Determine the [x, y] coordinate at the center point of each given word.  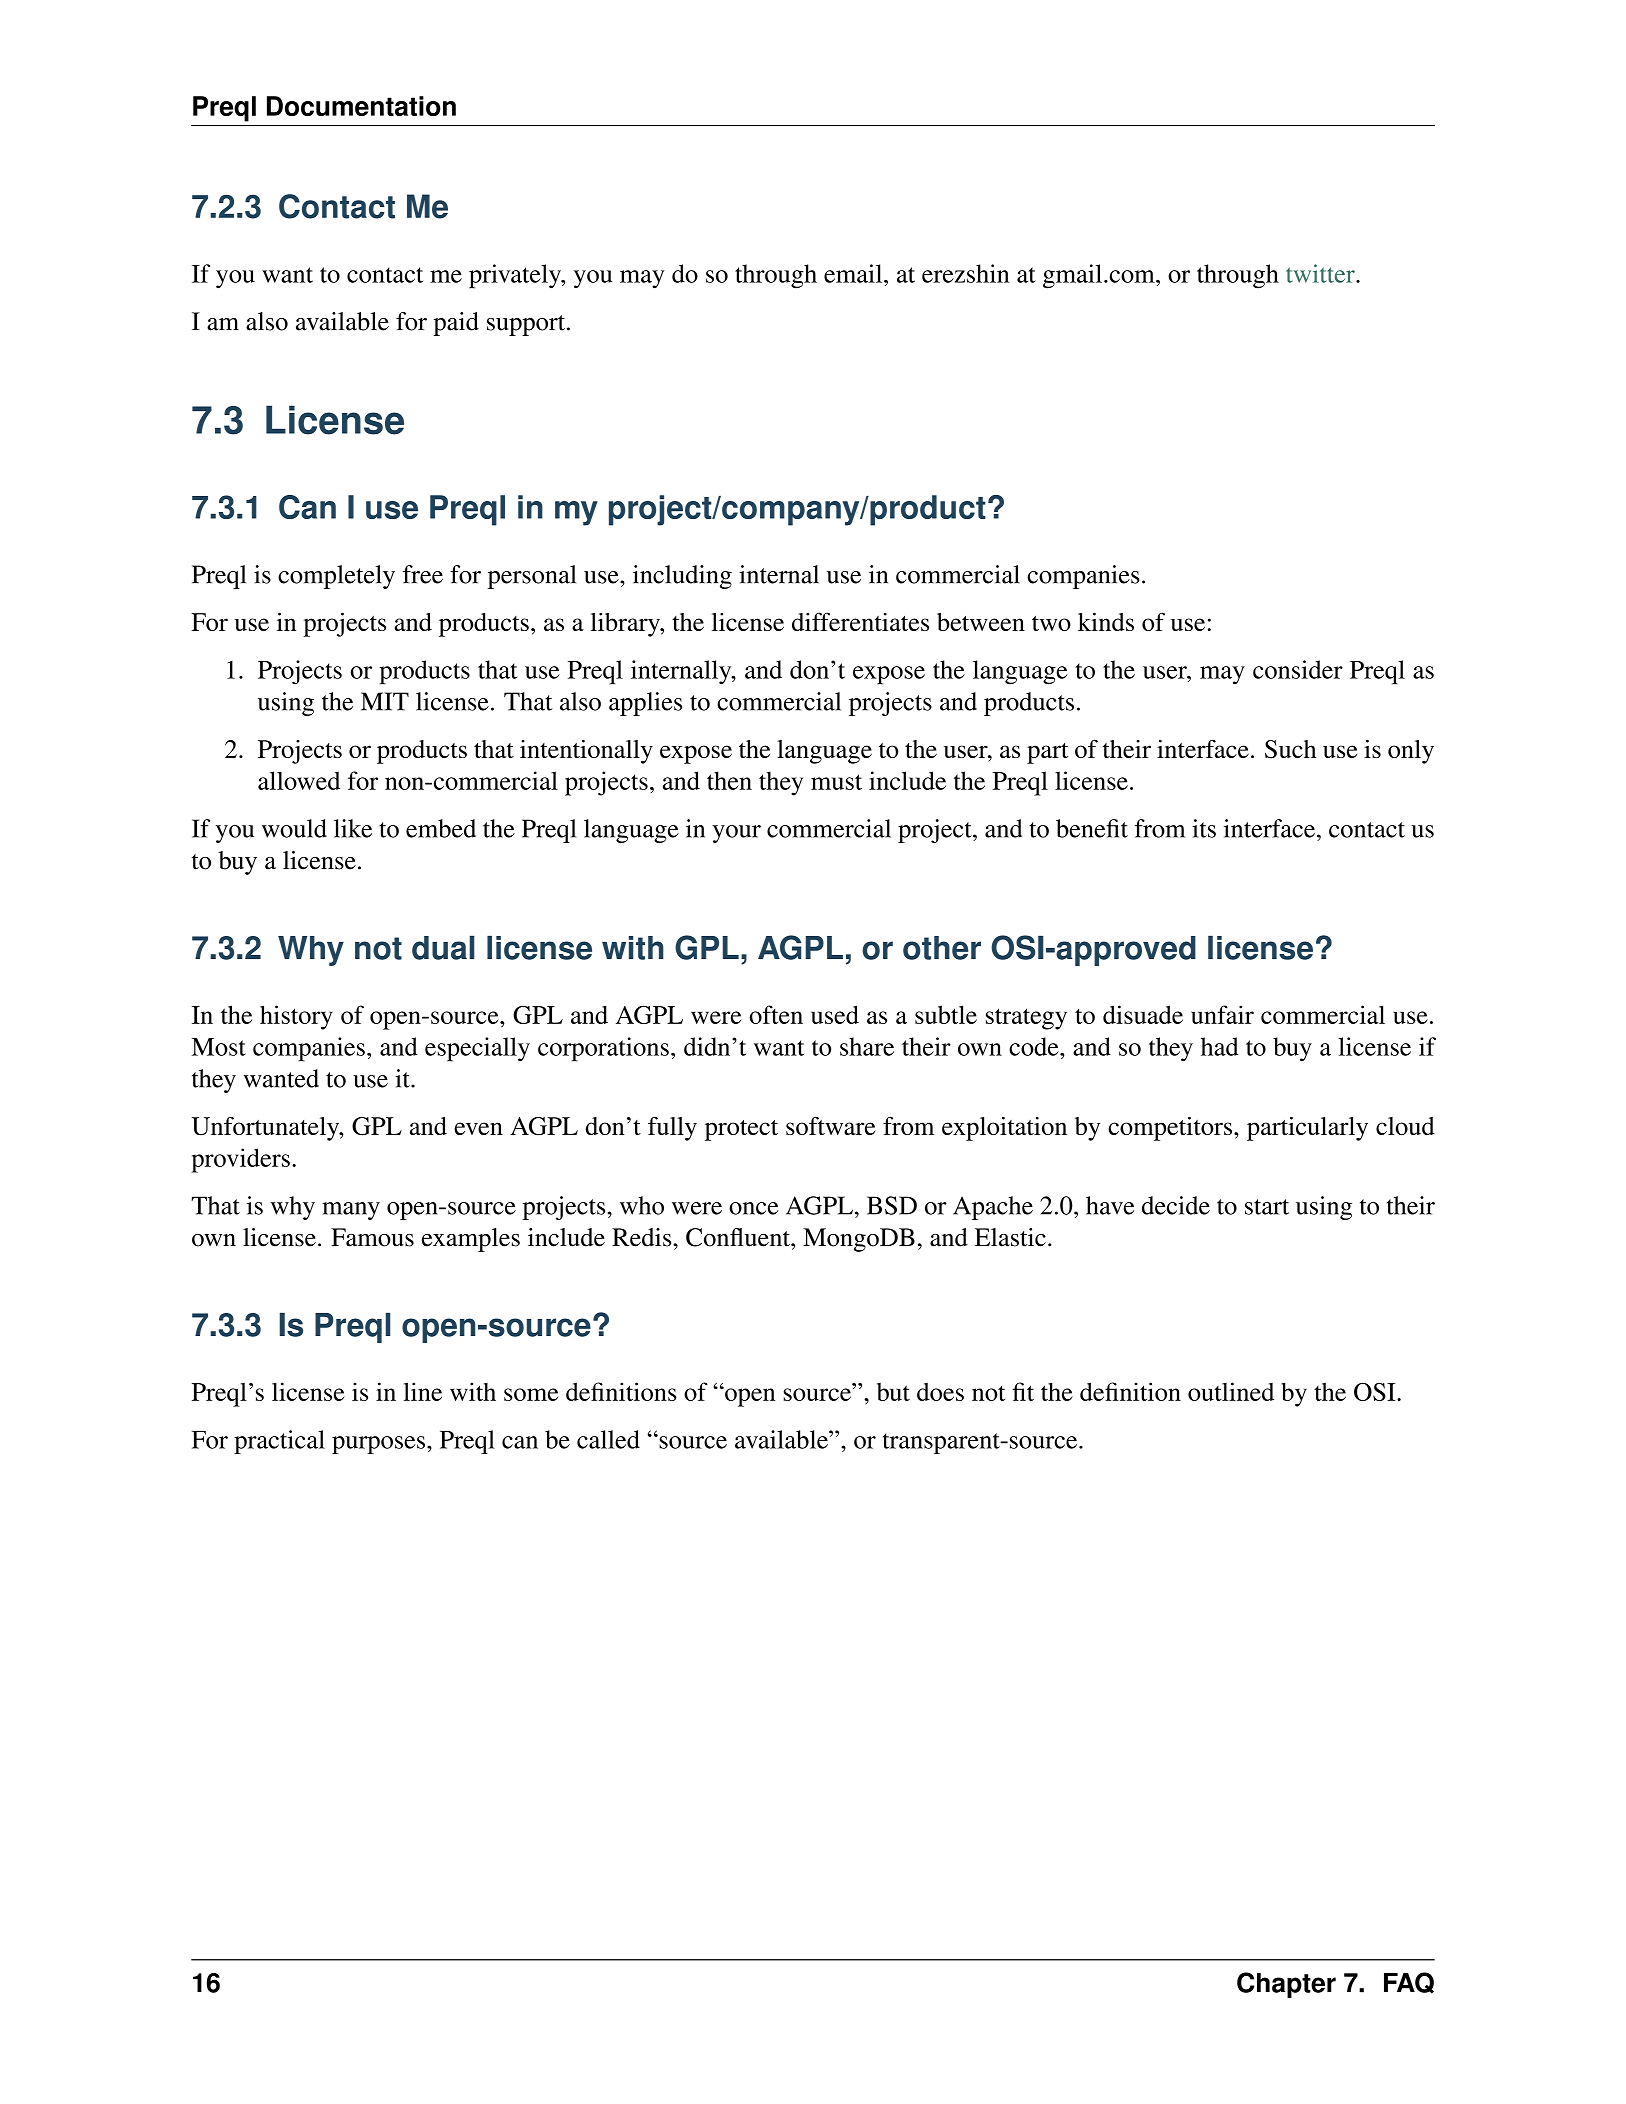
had [1220, 1046]
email [854, 273]
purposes [380, 1445]
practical [279, 1442]
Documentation [361, 106]
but [893, 1392]
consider [1298, 669]
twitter [1321, 273]
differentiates [860, 621]
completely [336, 577]
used [835, 1014]
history [296, 1017]
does [940, 1392]
